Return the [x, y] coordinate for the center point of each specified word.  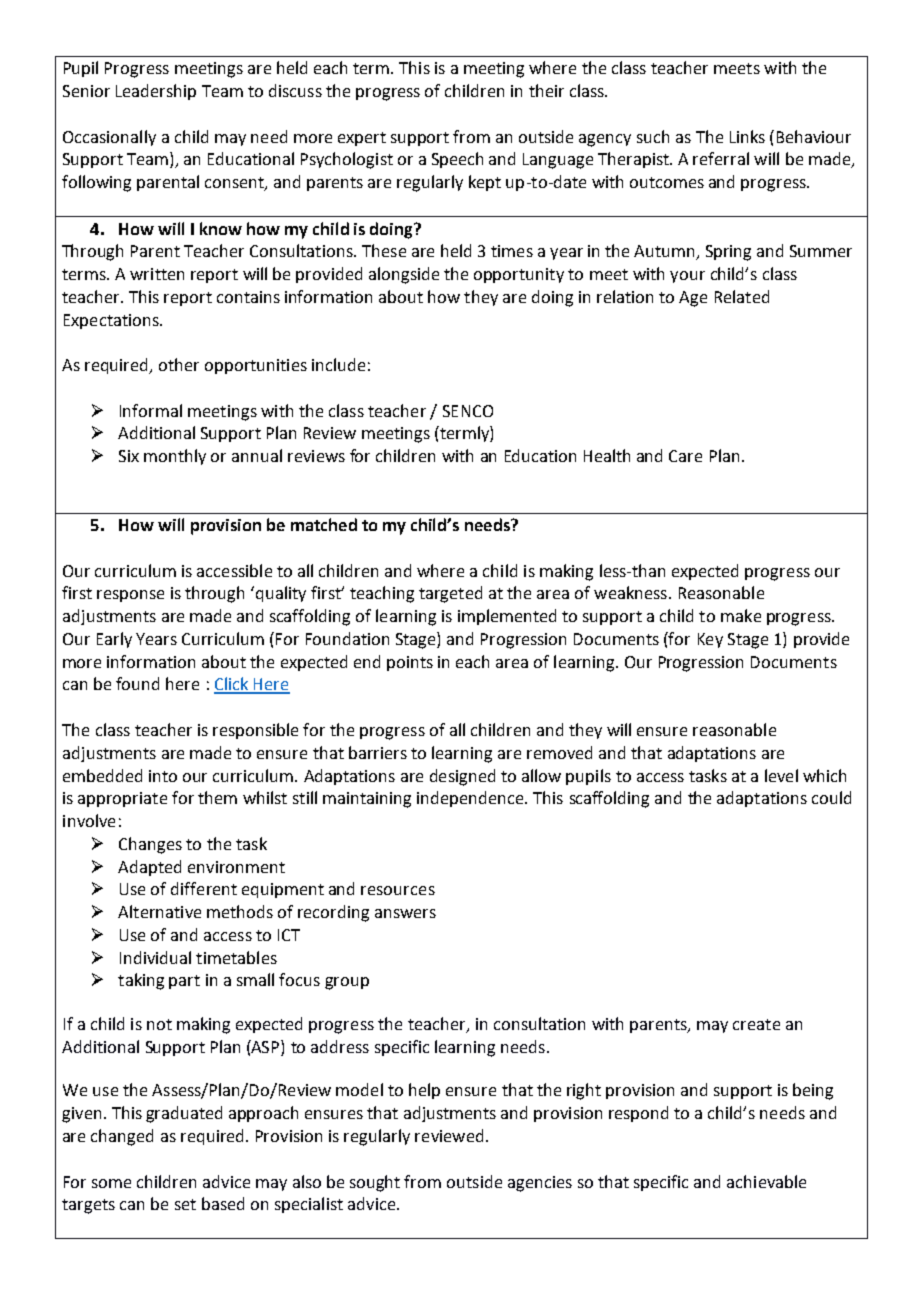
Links [747, 136]
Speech [457, 160]
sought [375, 1183]
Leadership [156, 92]
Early [114, 640]
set [185, 1204]
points [410, 663]
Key [710, 640]
